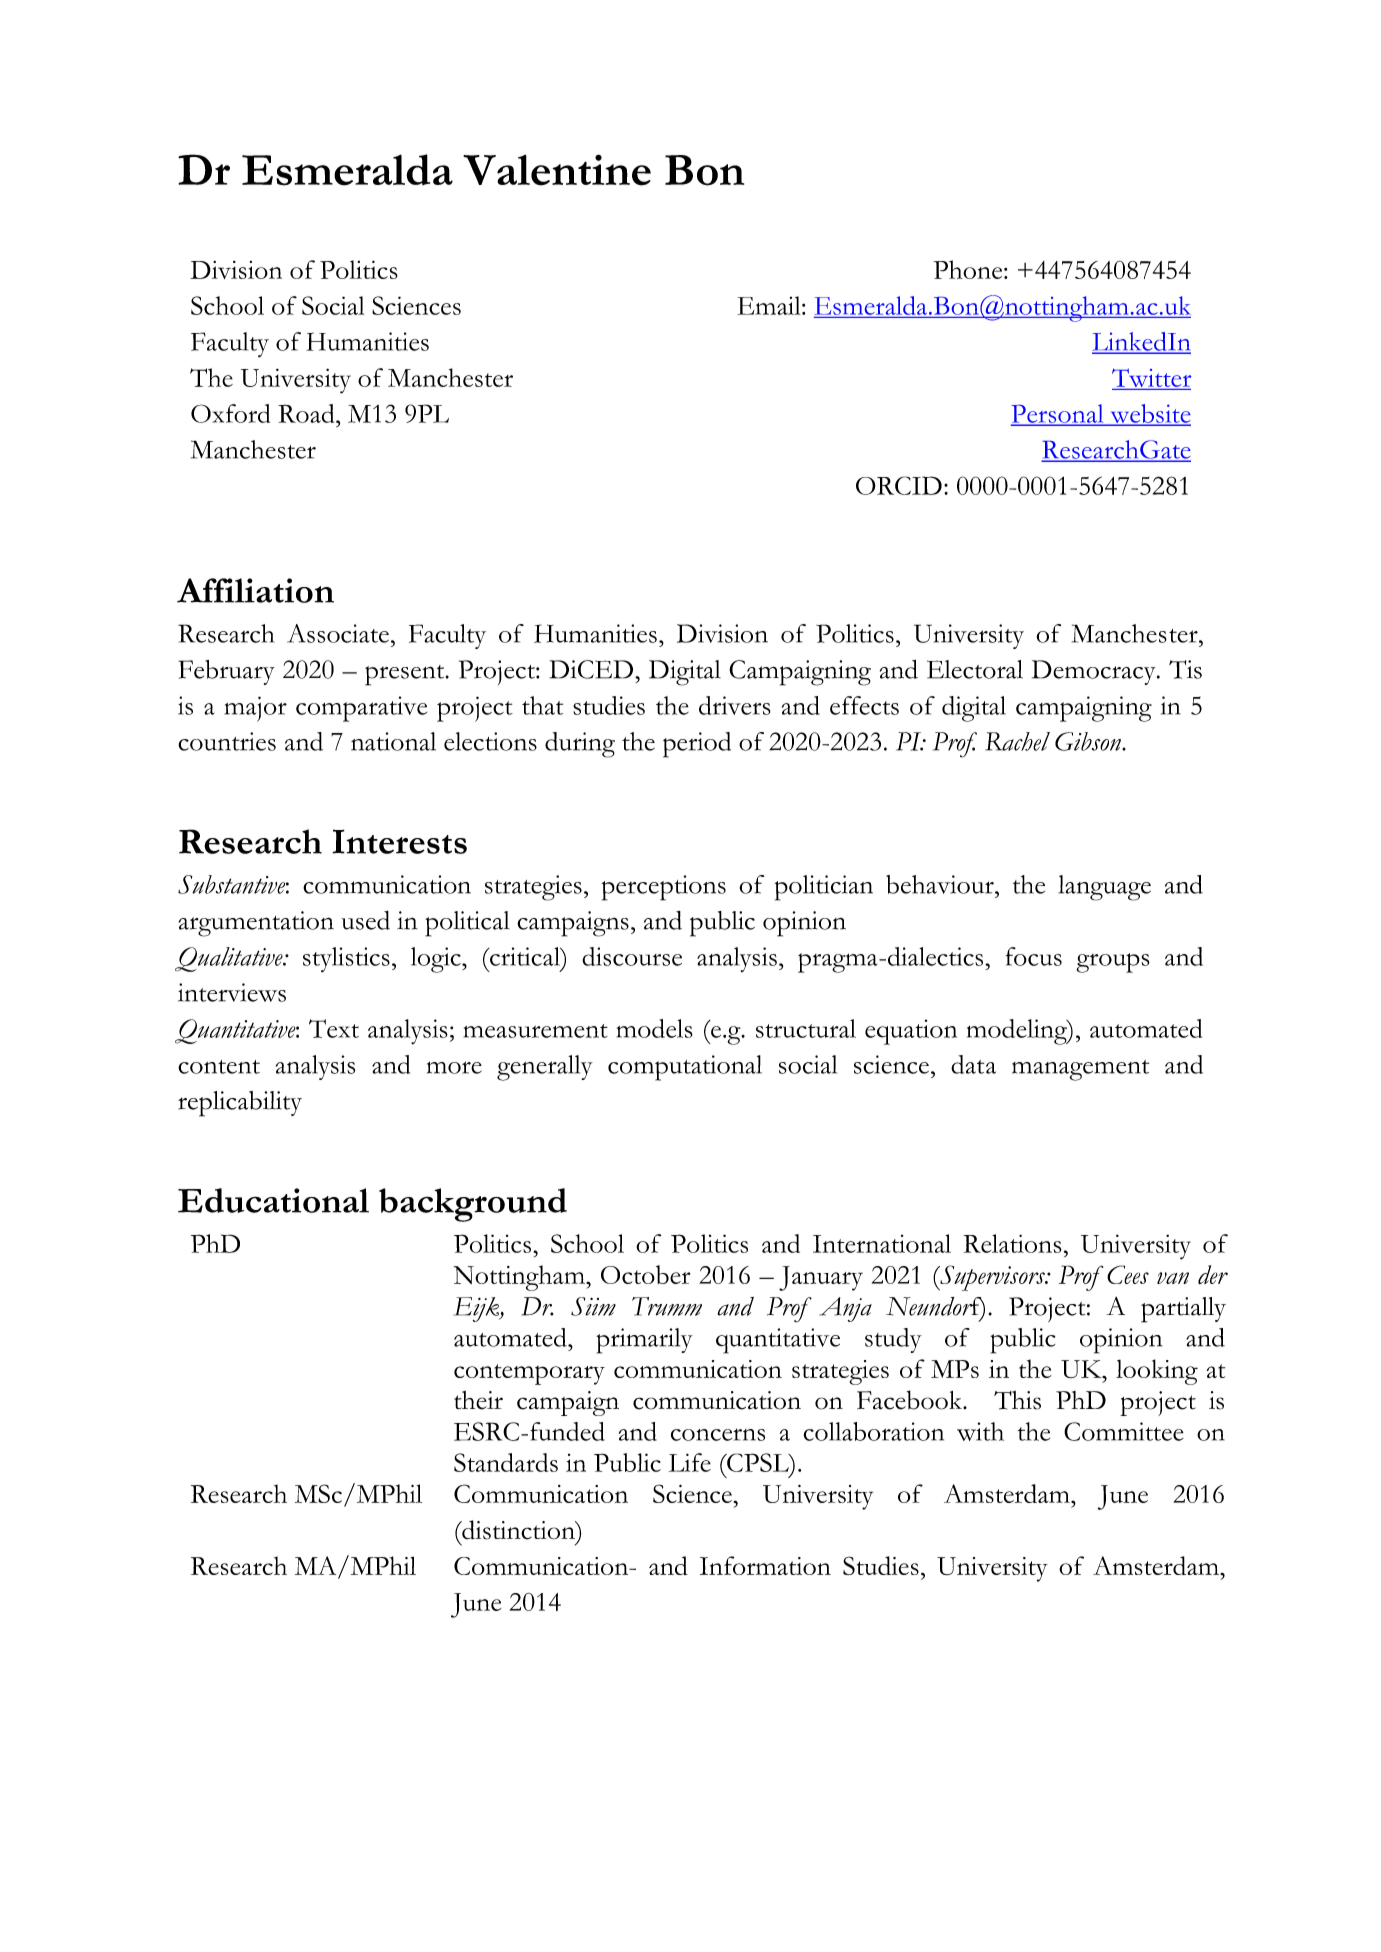  What do you see at coordinates (685, 1068) in the image?
I see `computational` at bounding box center [685, 1068].
